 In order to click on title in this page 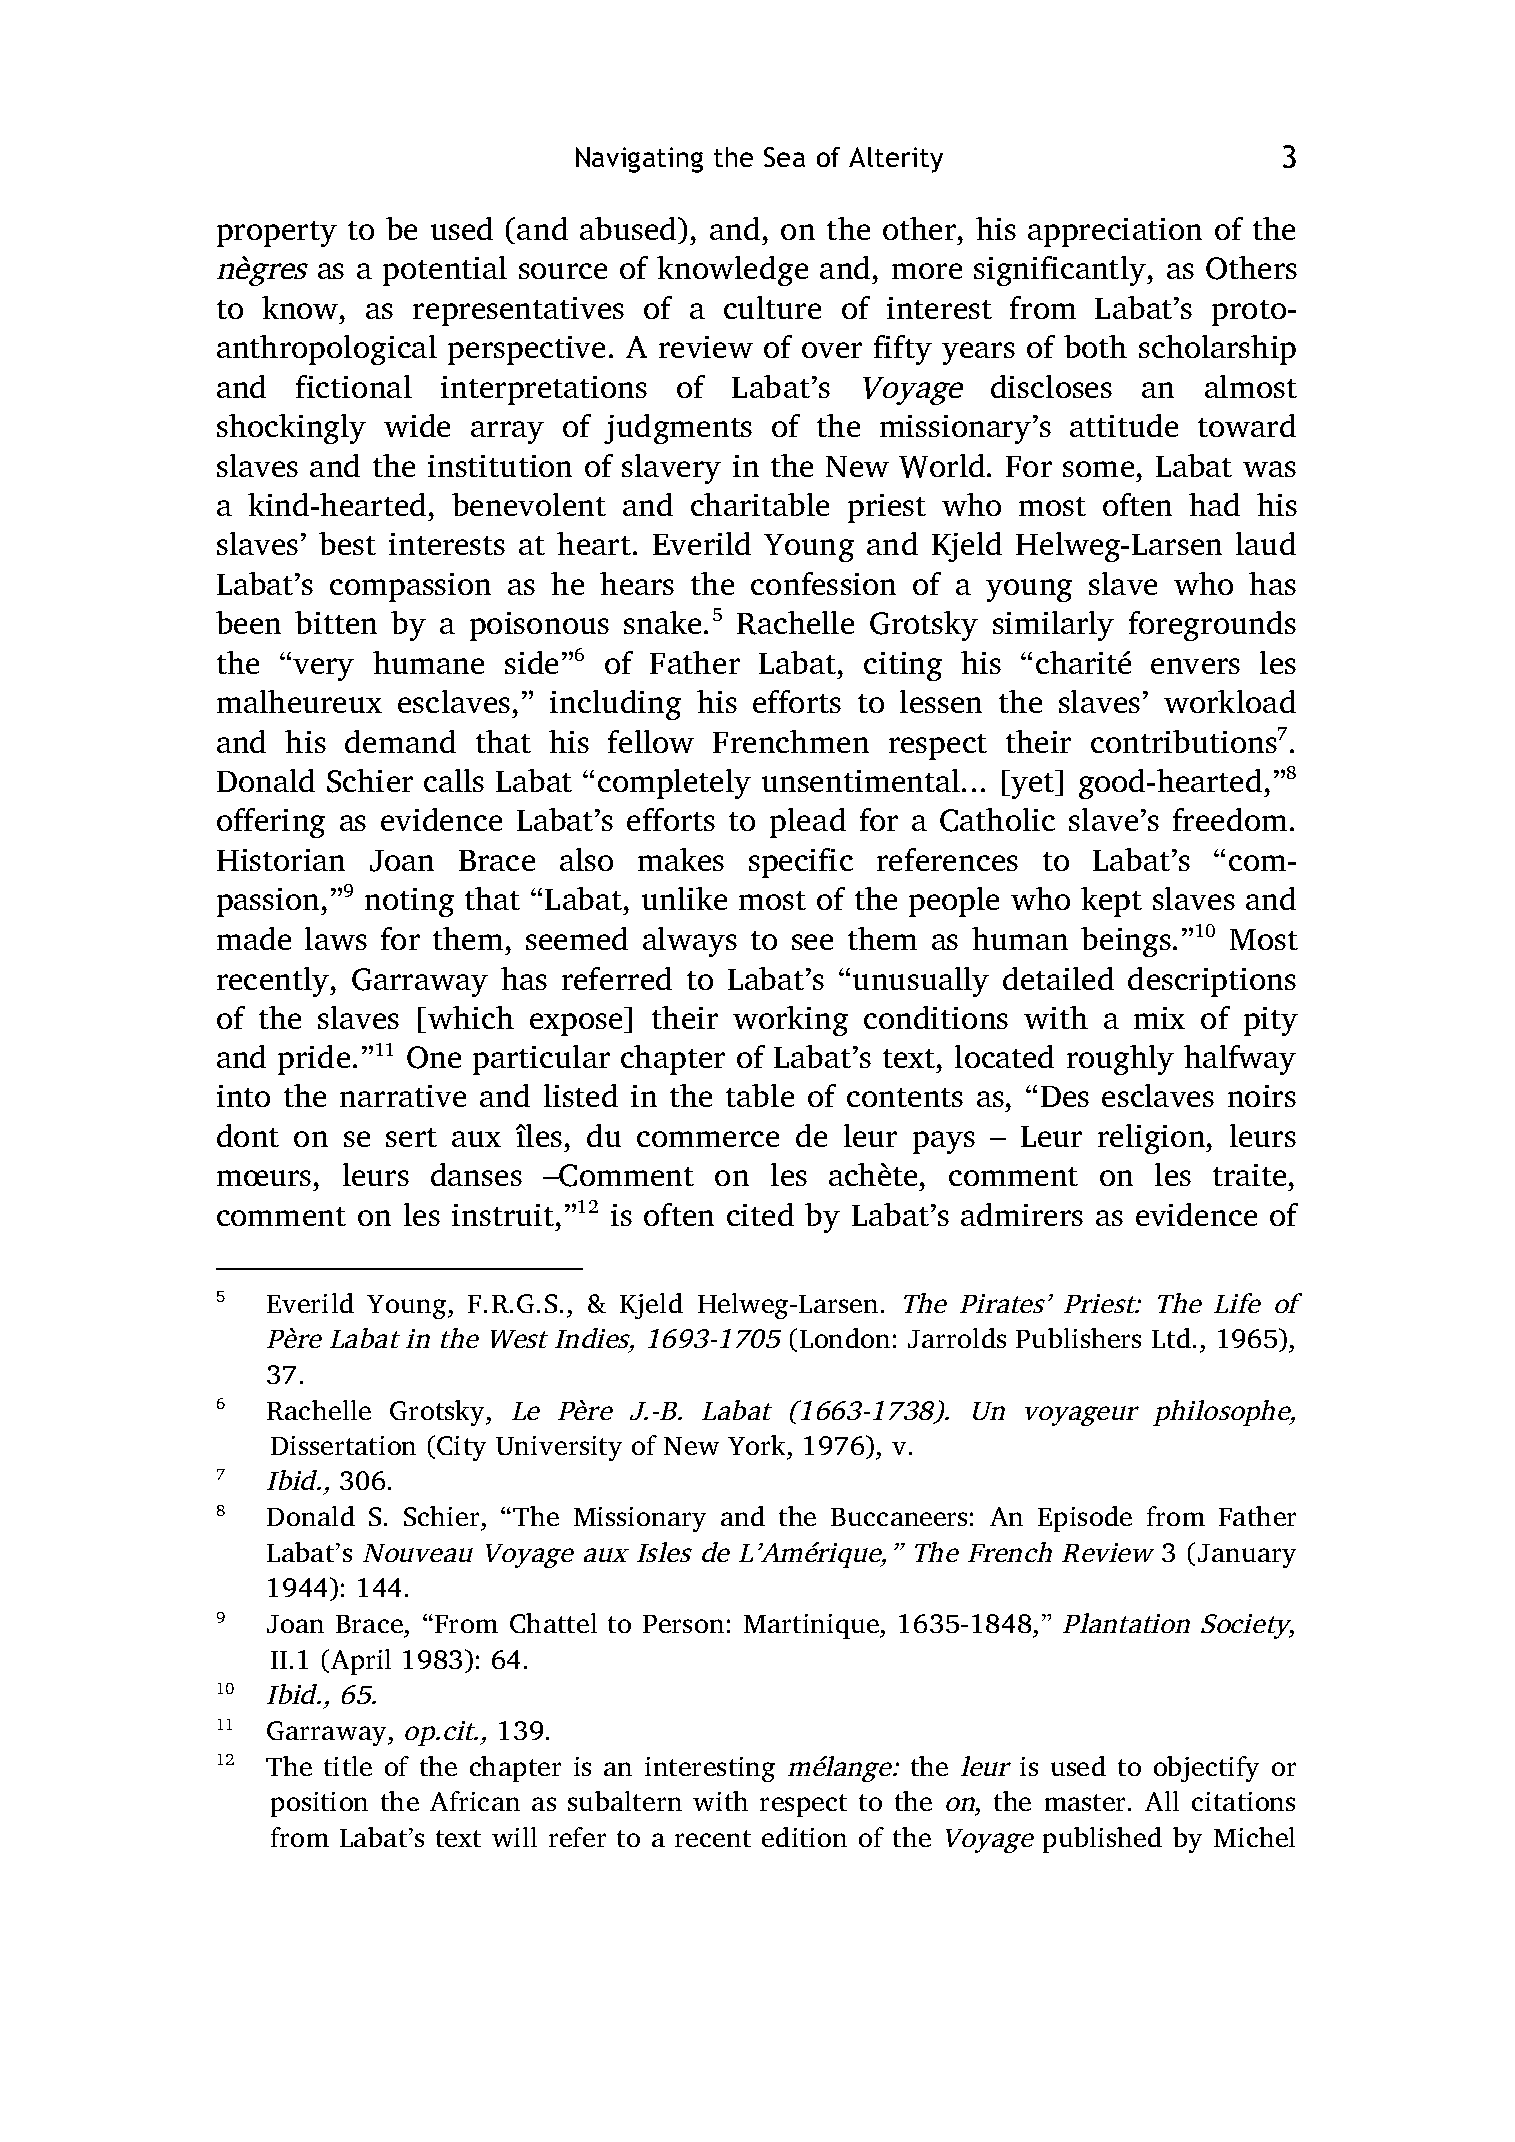, I will do `click(348, 1766)`.
